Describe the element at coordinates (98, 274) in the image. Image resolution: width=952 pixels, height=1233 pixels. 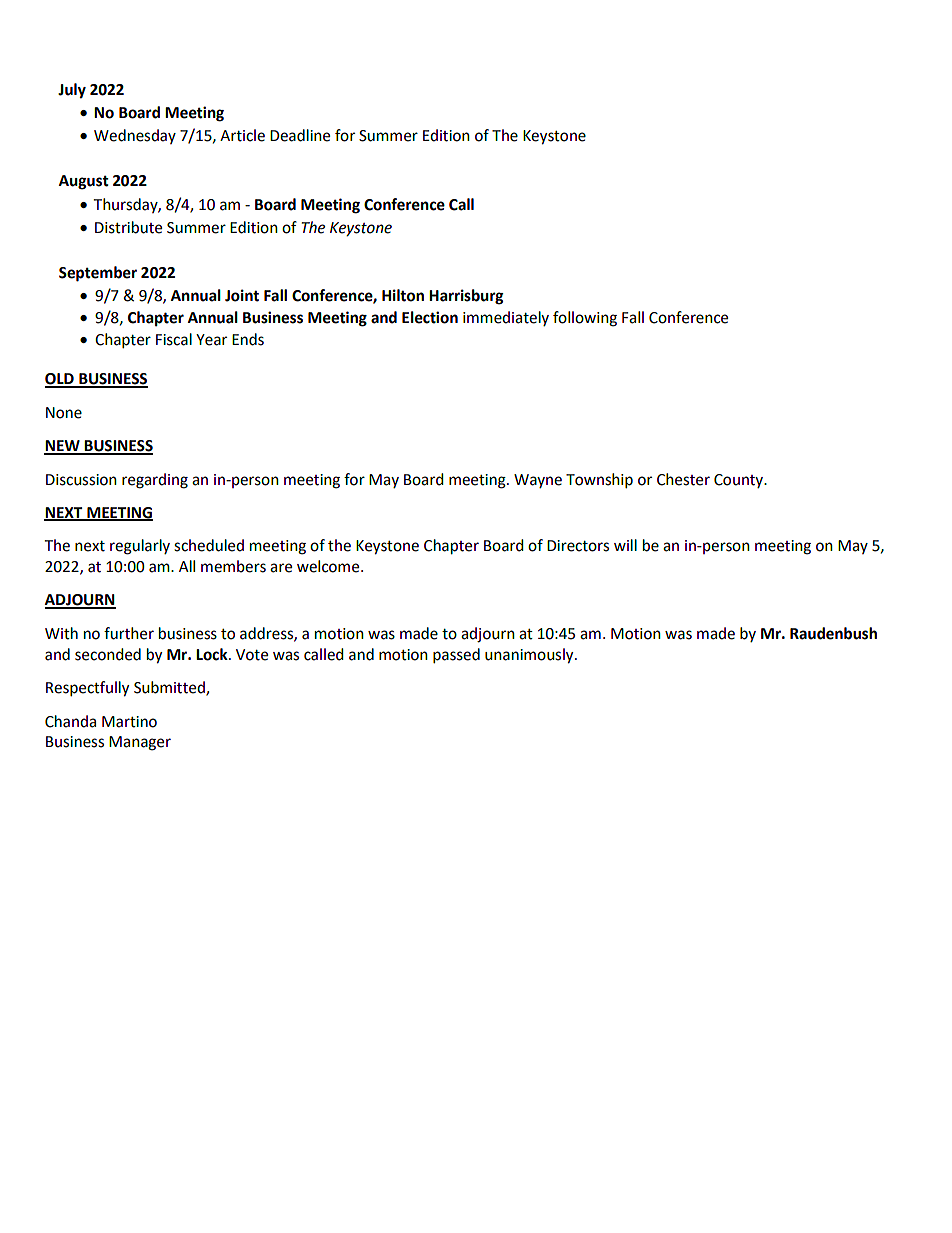
I see `September` at that location.
